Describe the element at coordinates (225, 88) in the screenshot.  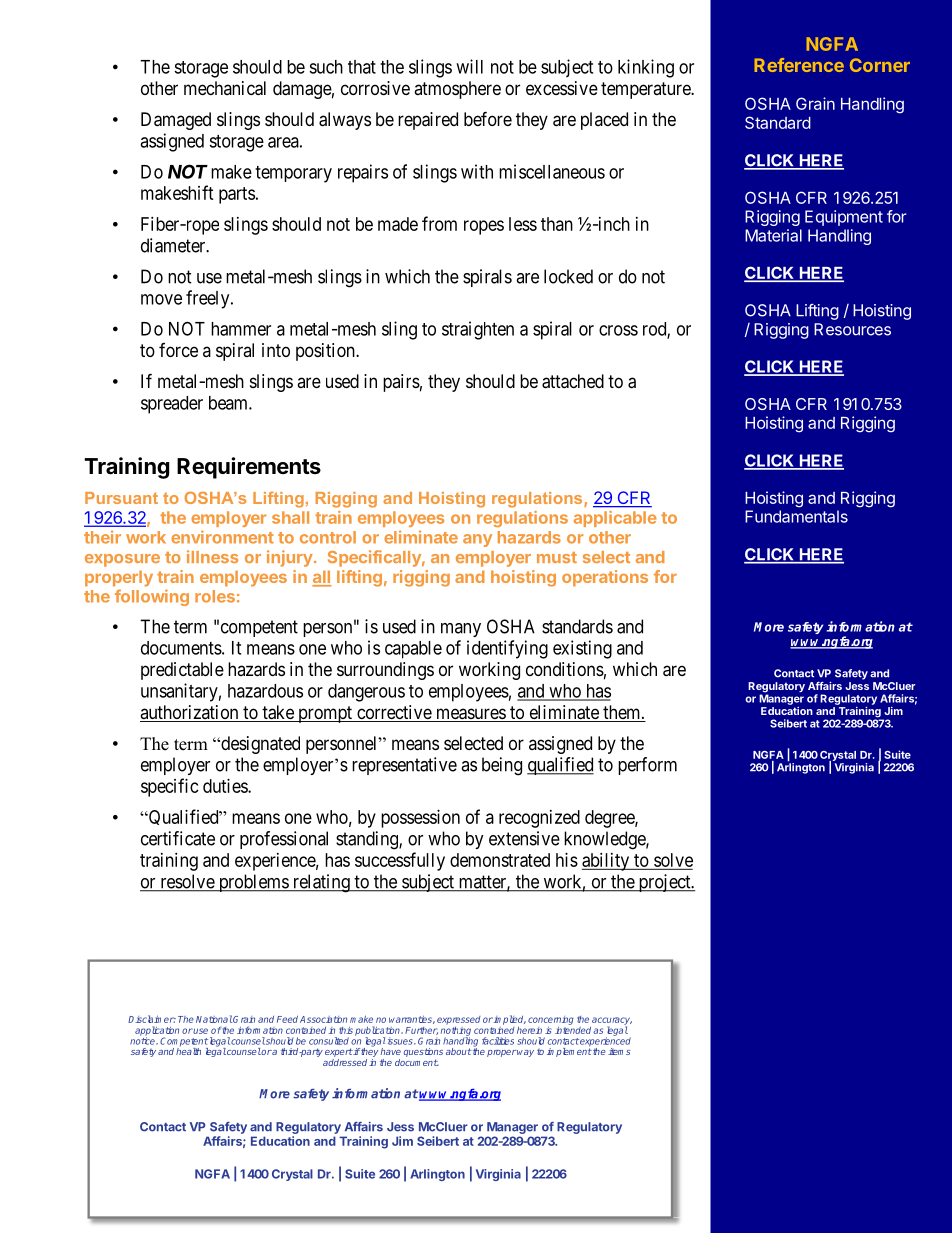
I see `mechanical` at that location.
